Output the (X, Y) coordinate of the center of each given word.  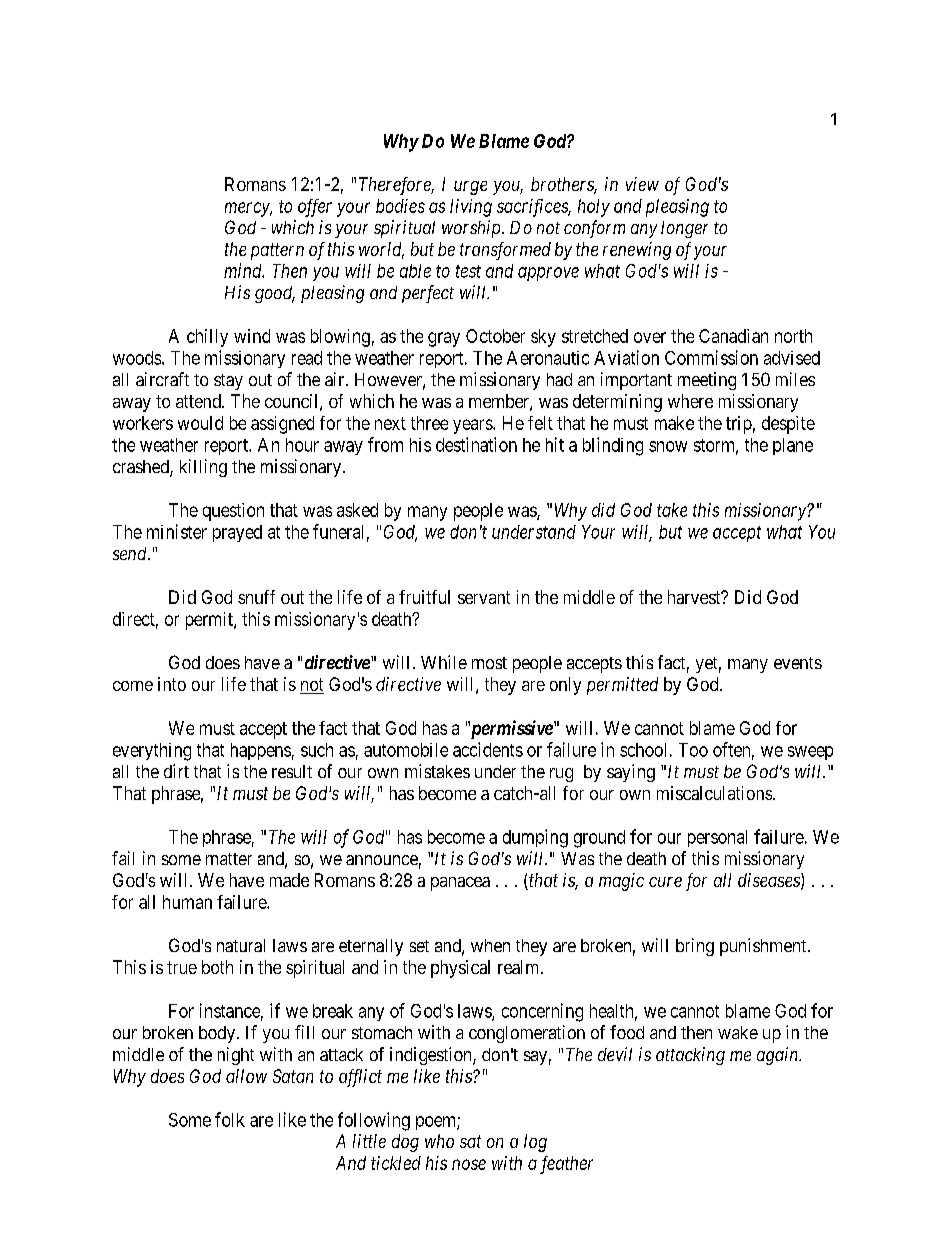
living (471, 208)
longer (684, 229)
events (798, 663)
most (489, 663)
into (172, 684)
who (439, 1141)
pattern (277, 251)
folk (230, 1119)
